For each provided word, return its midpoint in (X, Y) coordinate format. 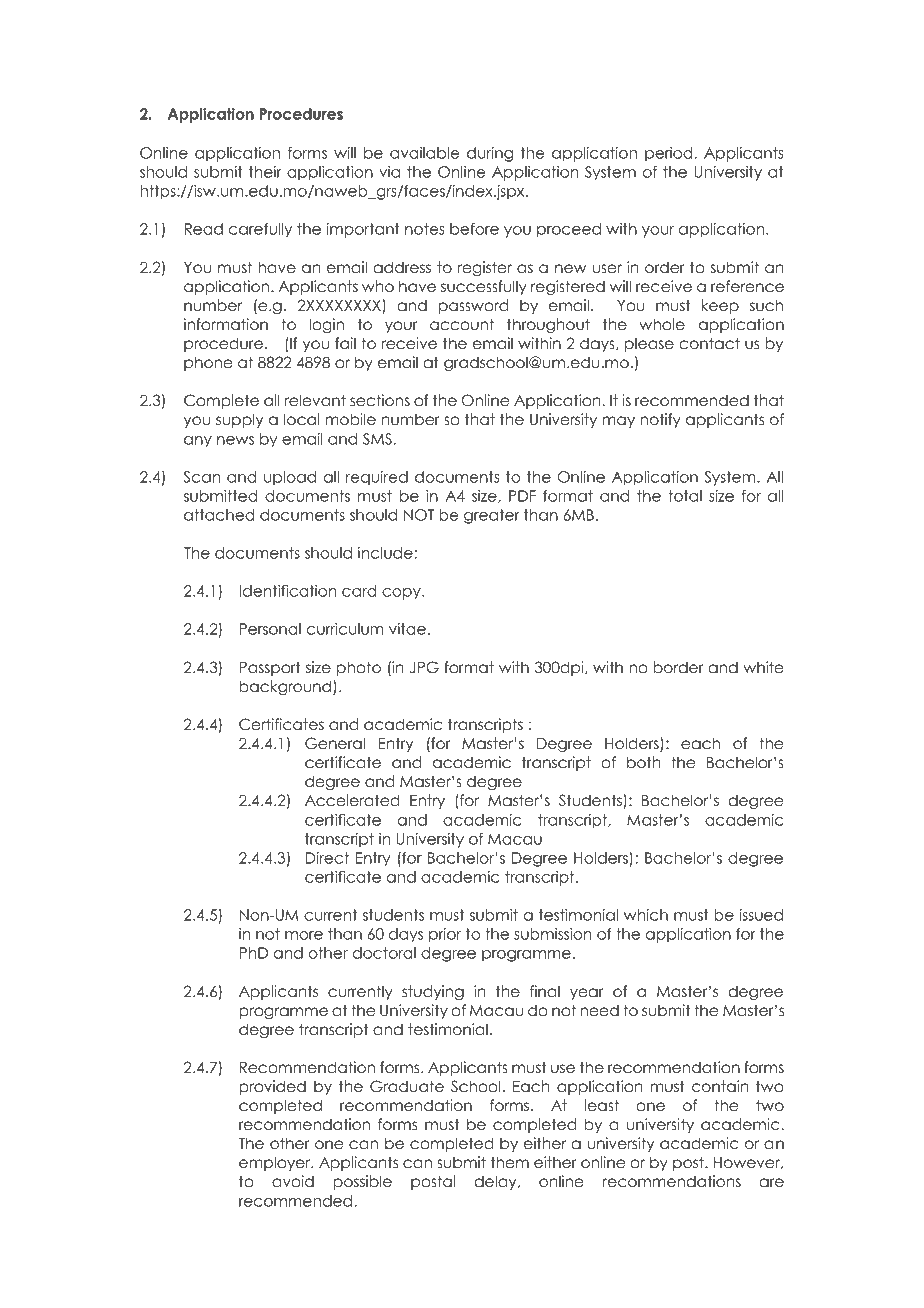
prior (445, 935)
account (462, 324)
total (685, 496)
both (644, 762)
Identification (287, 591)
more (304, 935)
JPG (424, 667)
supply (239, 420)
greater (492, 516)
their (265, 172)
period (670, 154)
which (646, 915)
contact (709, 343)
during (490, 154)
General (335, 743)
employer (276, 1163)
